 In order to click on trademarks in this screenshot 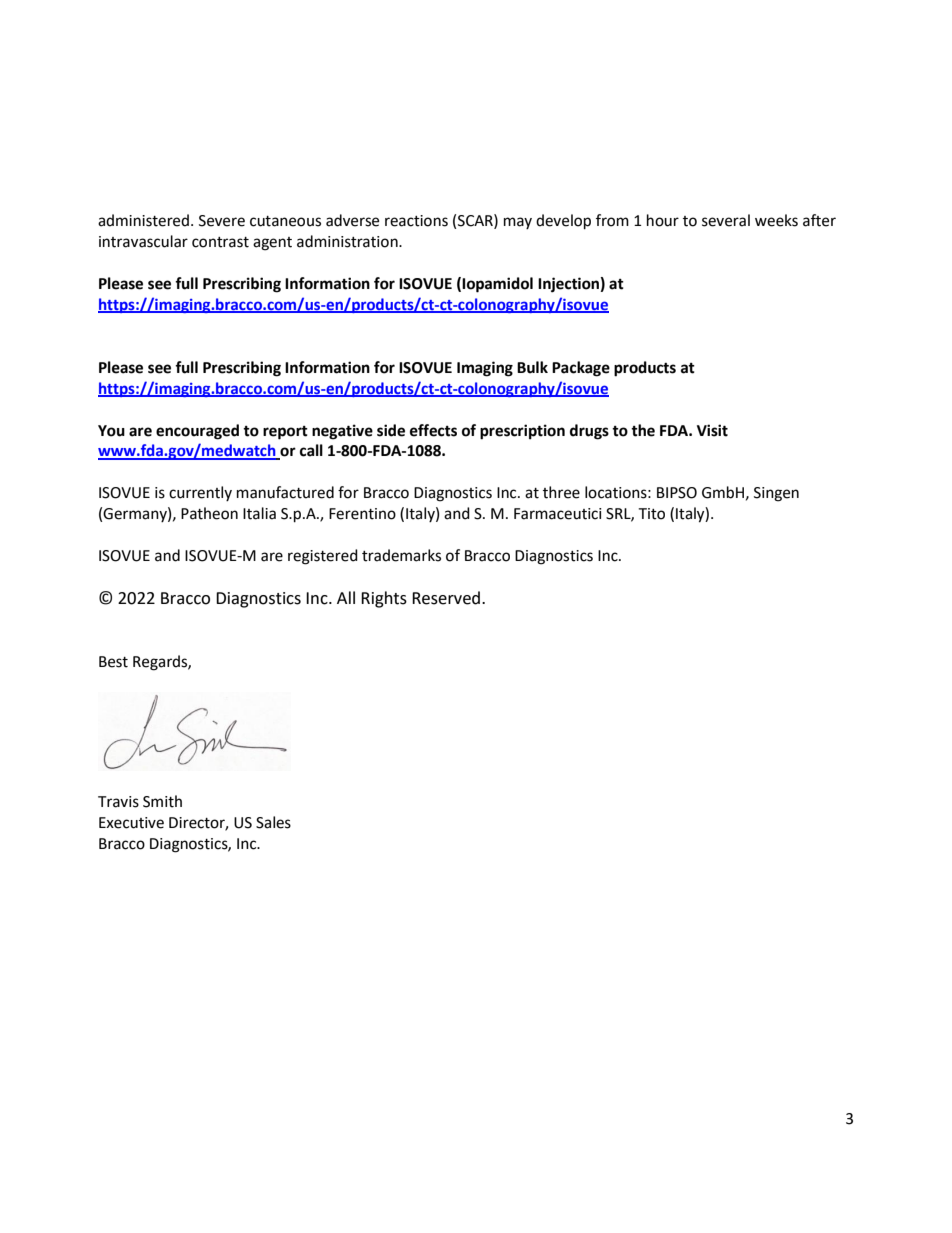, I will do `click(401, 555)`.
